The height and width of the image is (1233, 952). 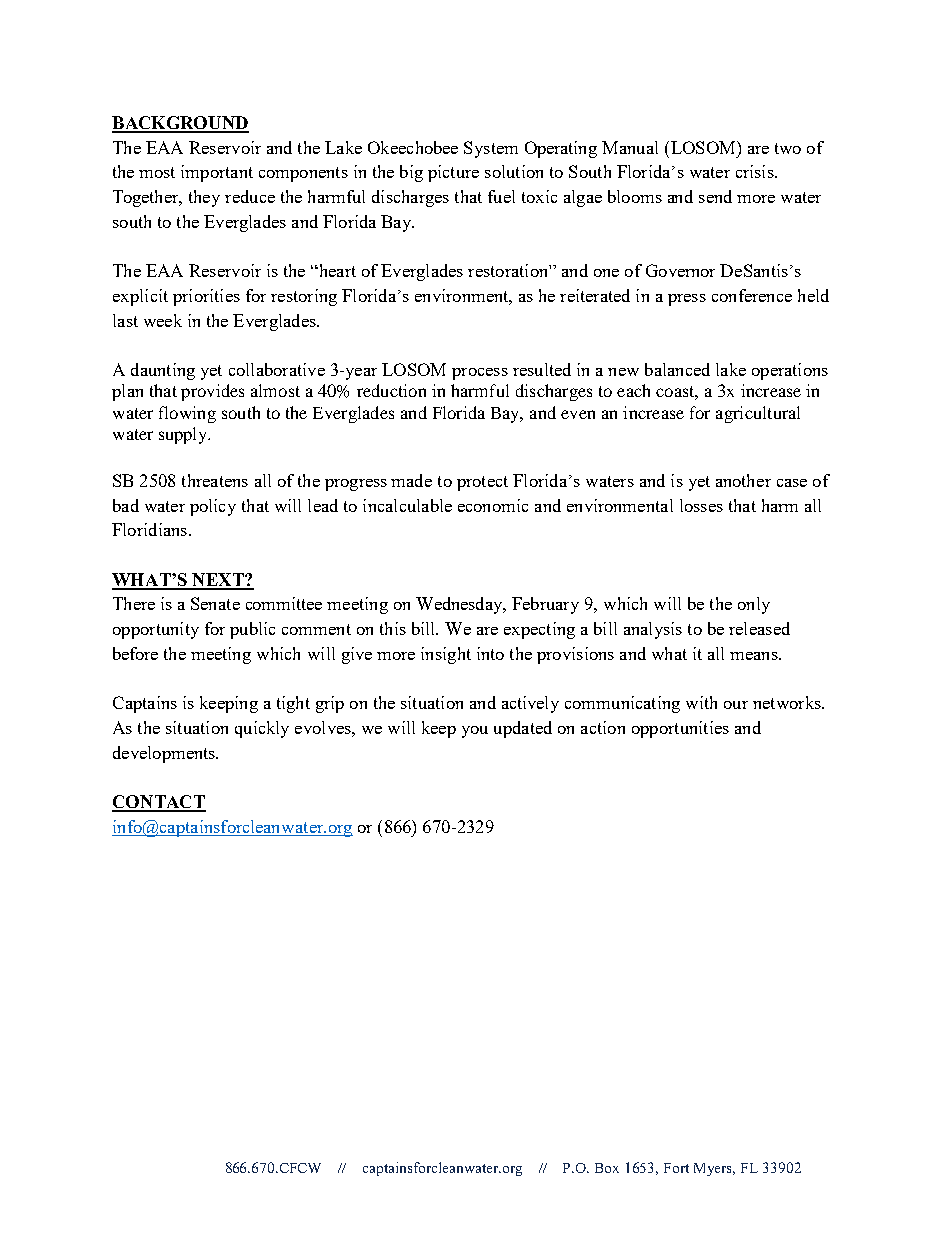 What do you see at coordinates (490, 653) in the image?
I see `into` at bounding box center [490, 653].
